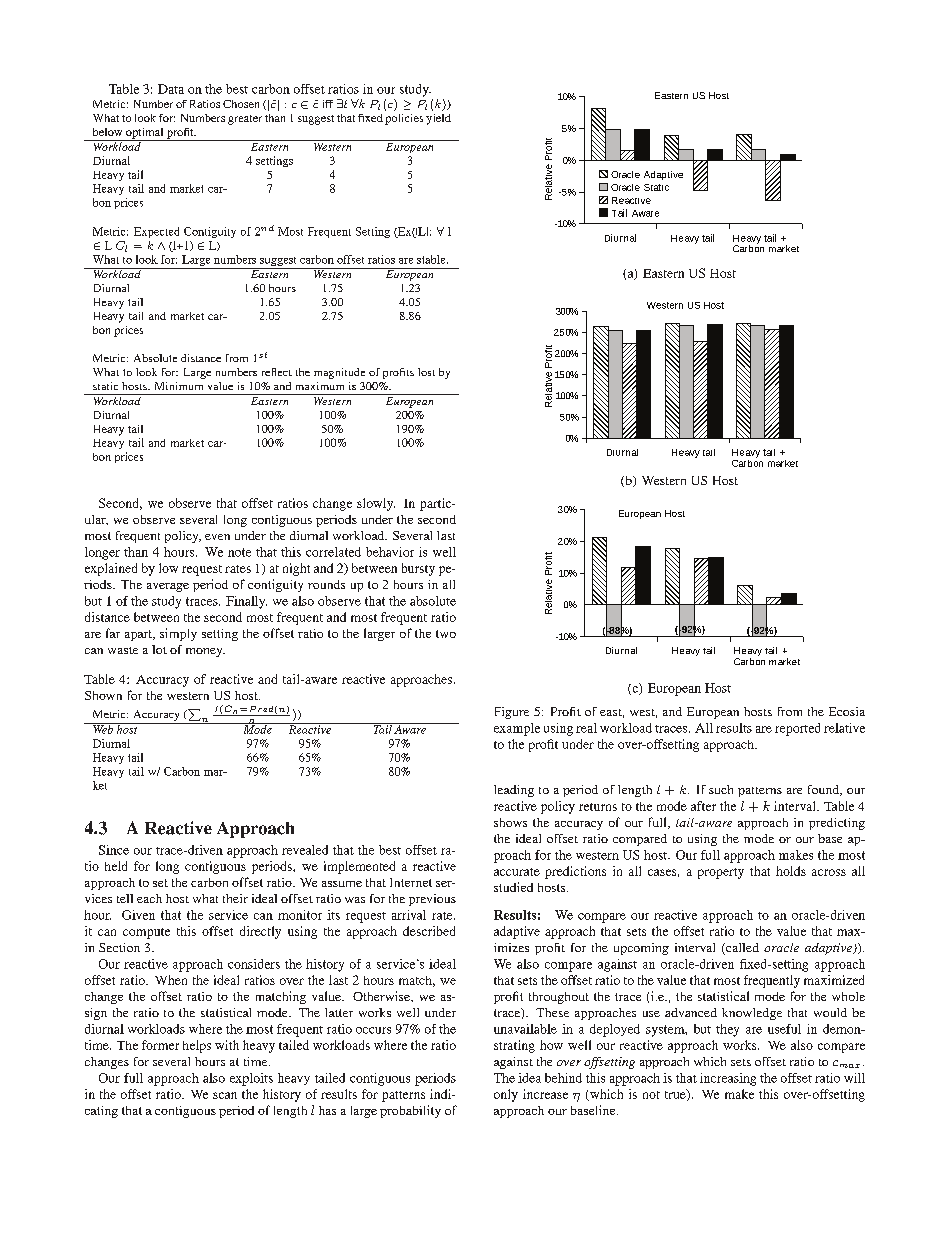  I want to click on reported, so click(797, 729).
